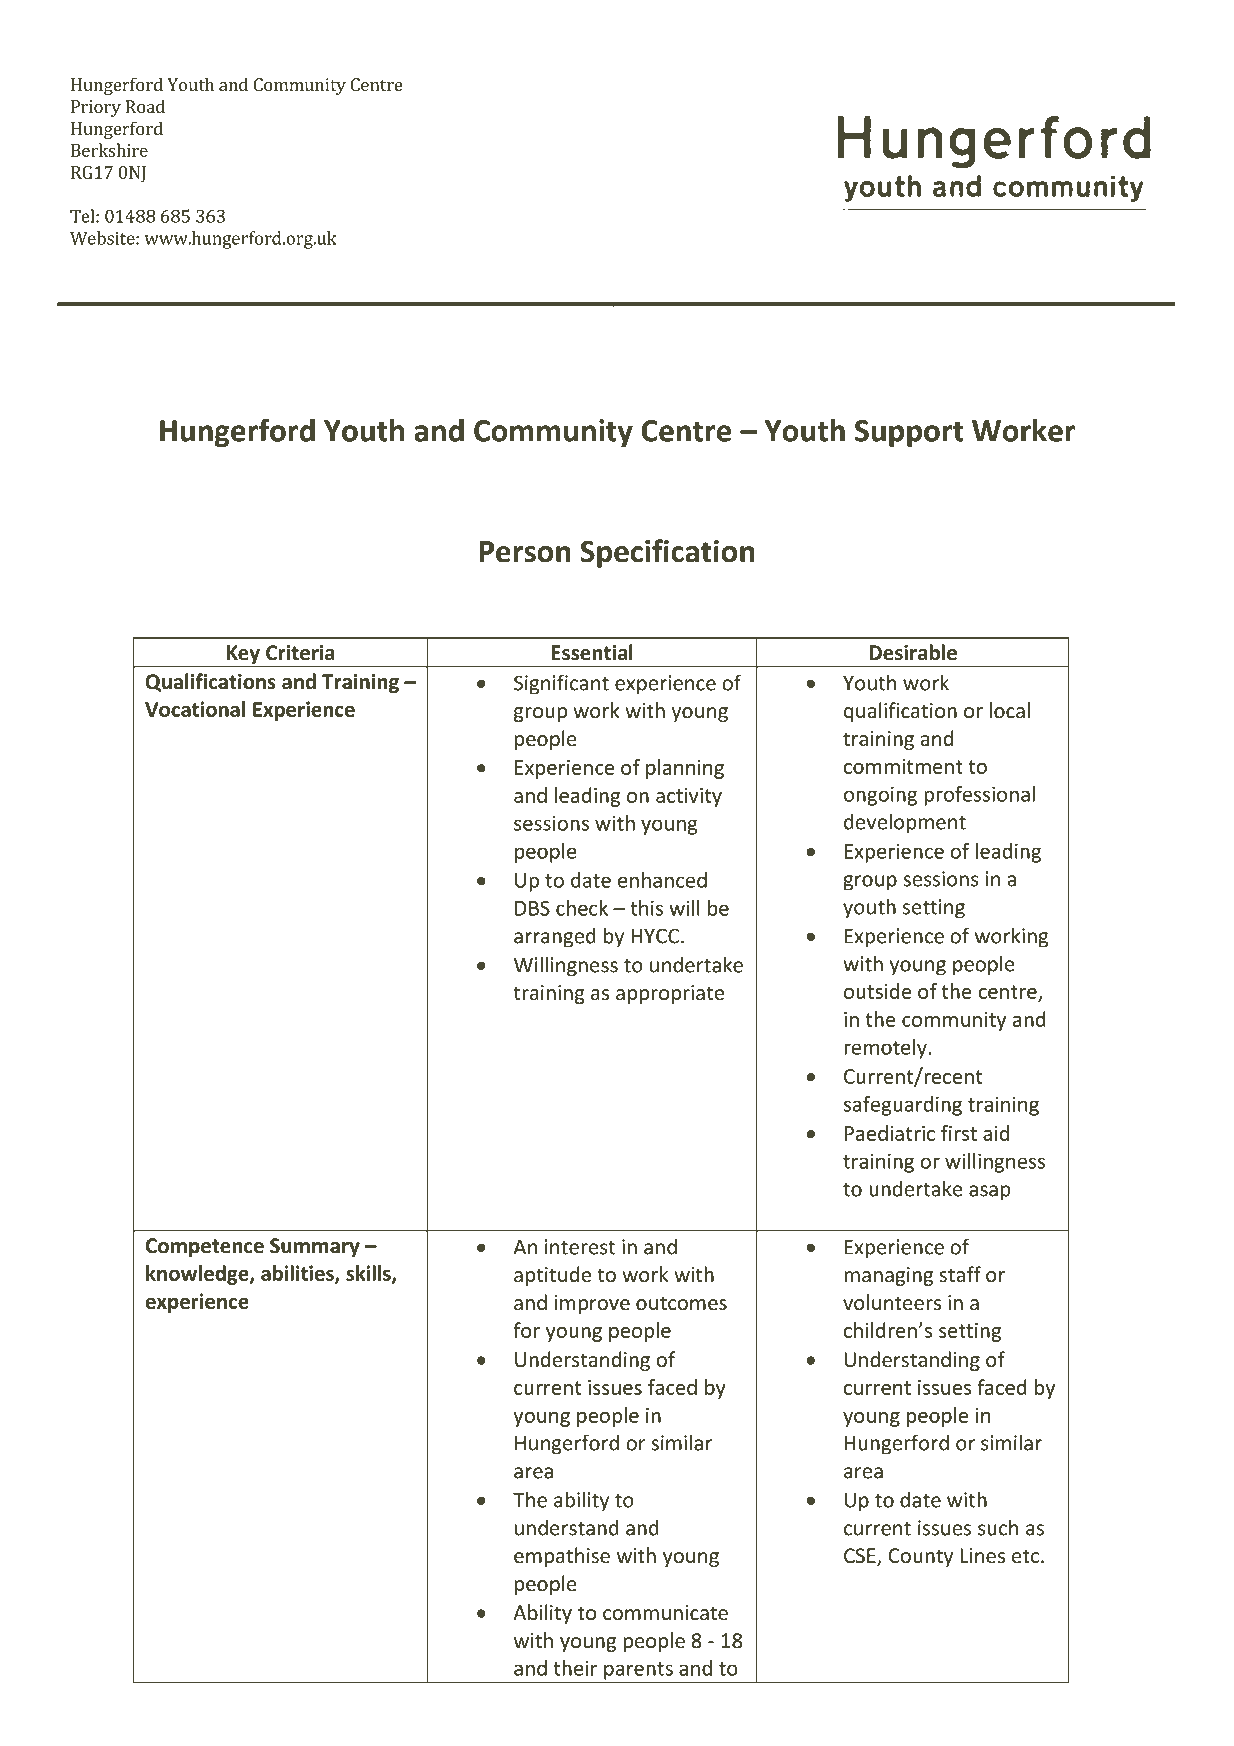 This document has width=1234, height=1746. I want to click on improve, so click(592, 1304).
